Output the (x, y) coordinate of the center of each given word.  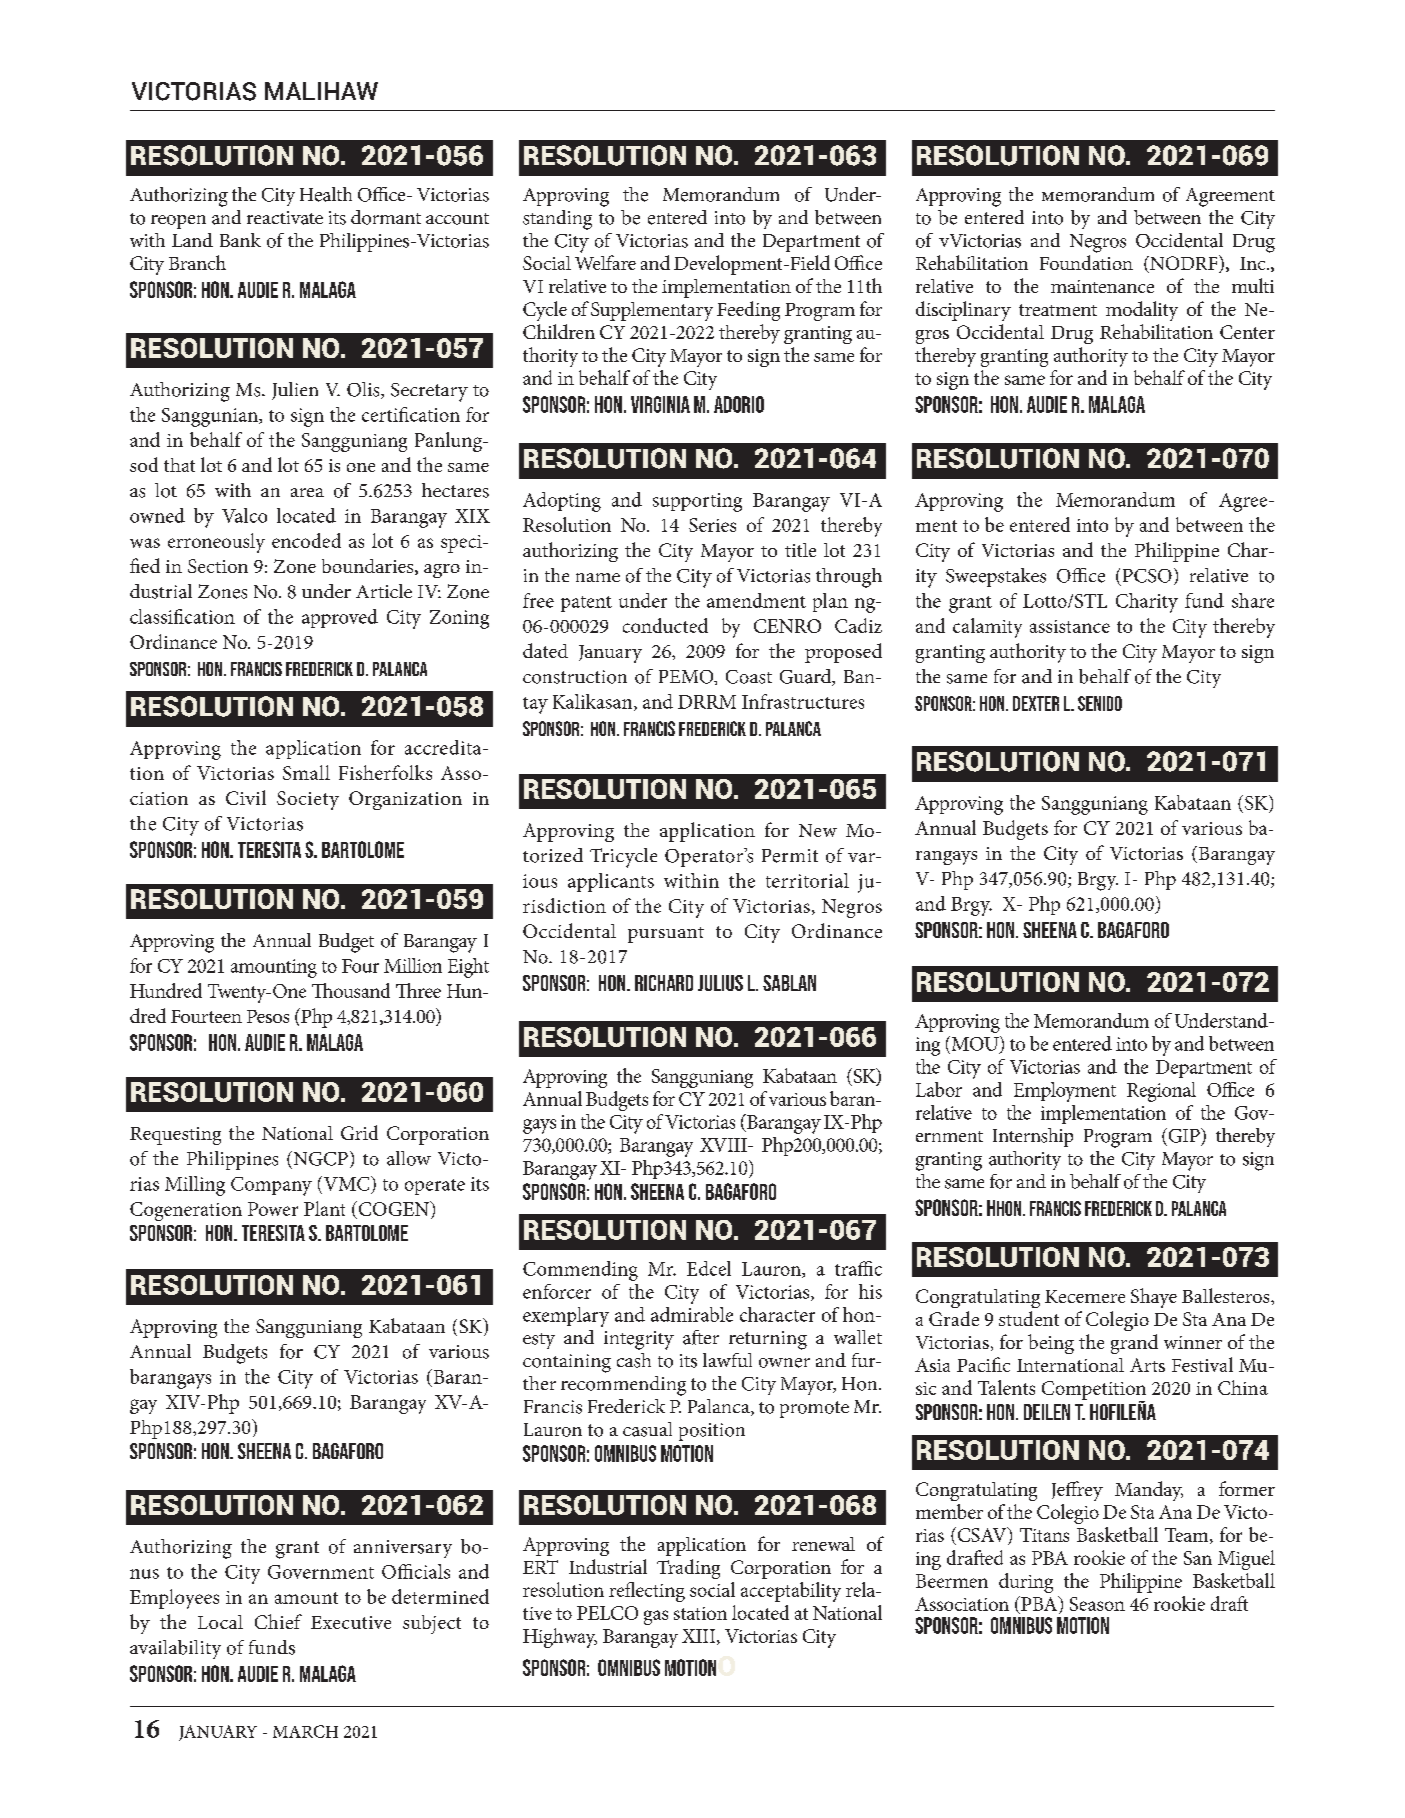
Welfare (605, 262)
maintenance (1102, 286)
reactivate (285, 218)
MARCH (305, 1731)
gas (656, 1617)
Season (1097, 1604)
